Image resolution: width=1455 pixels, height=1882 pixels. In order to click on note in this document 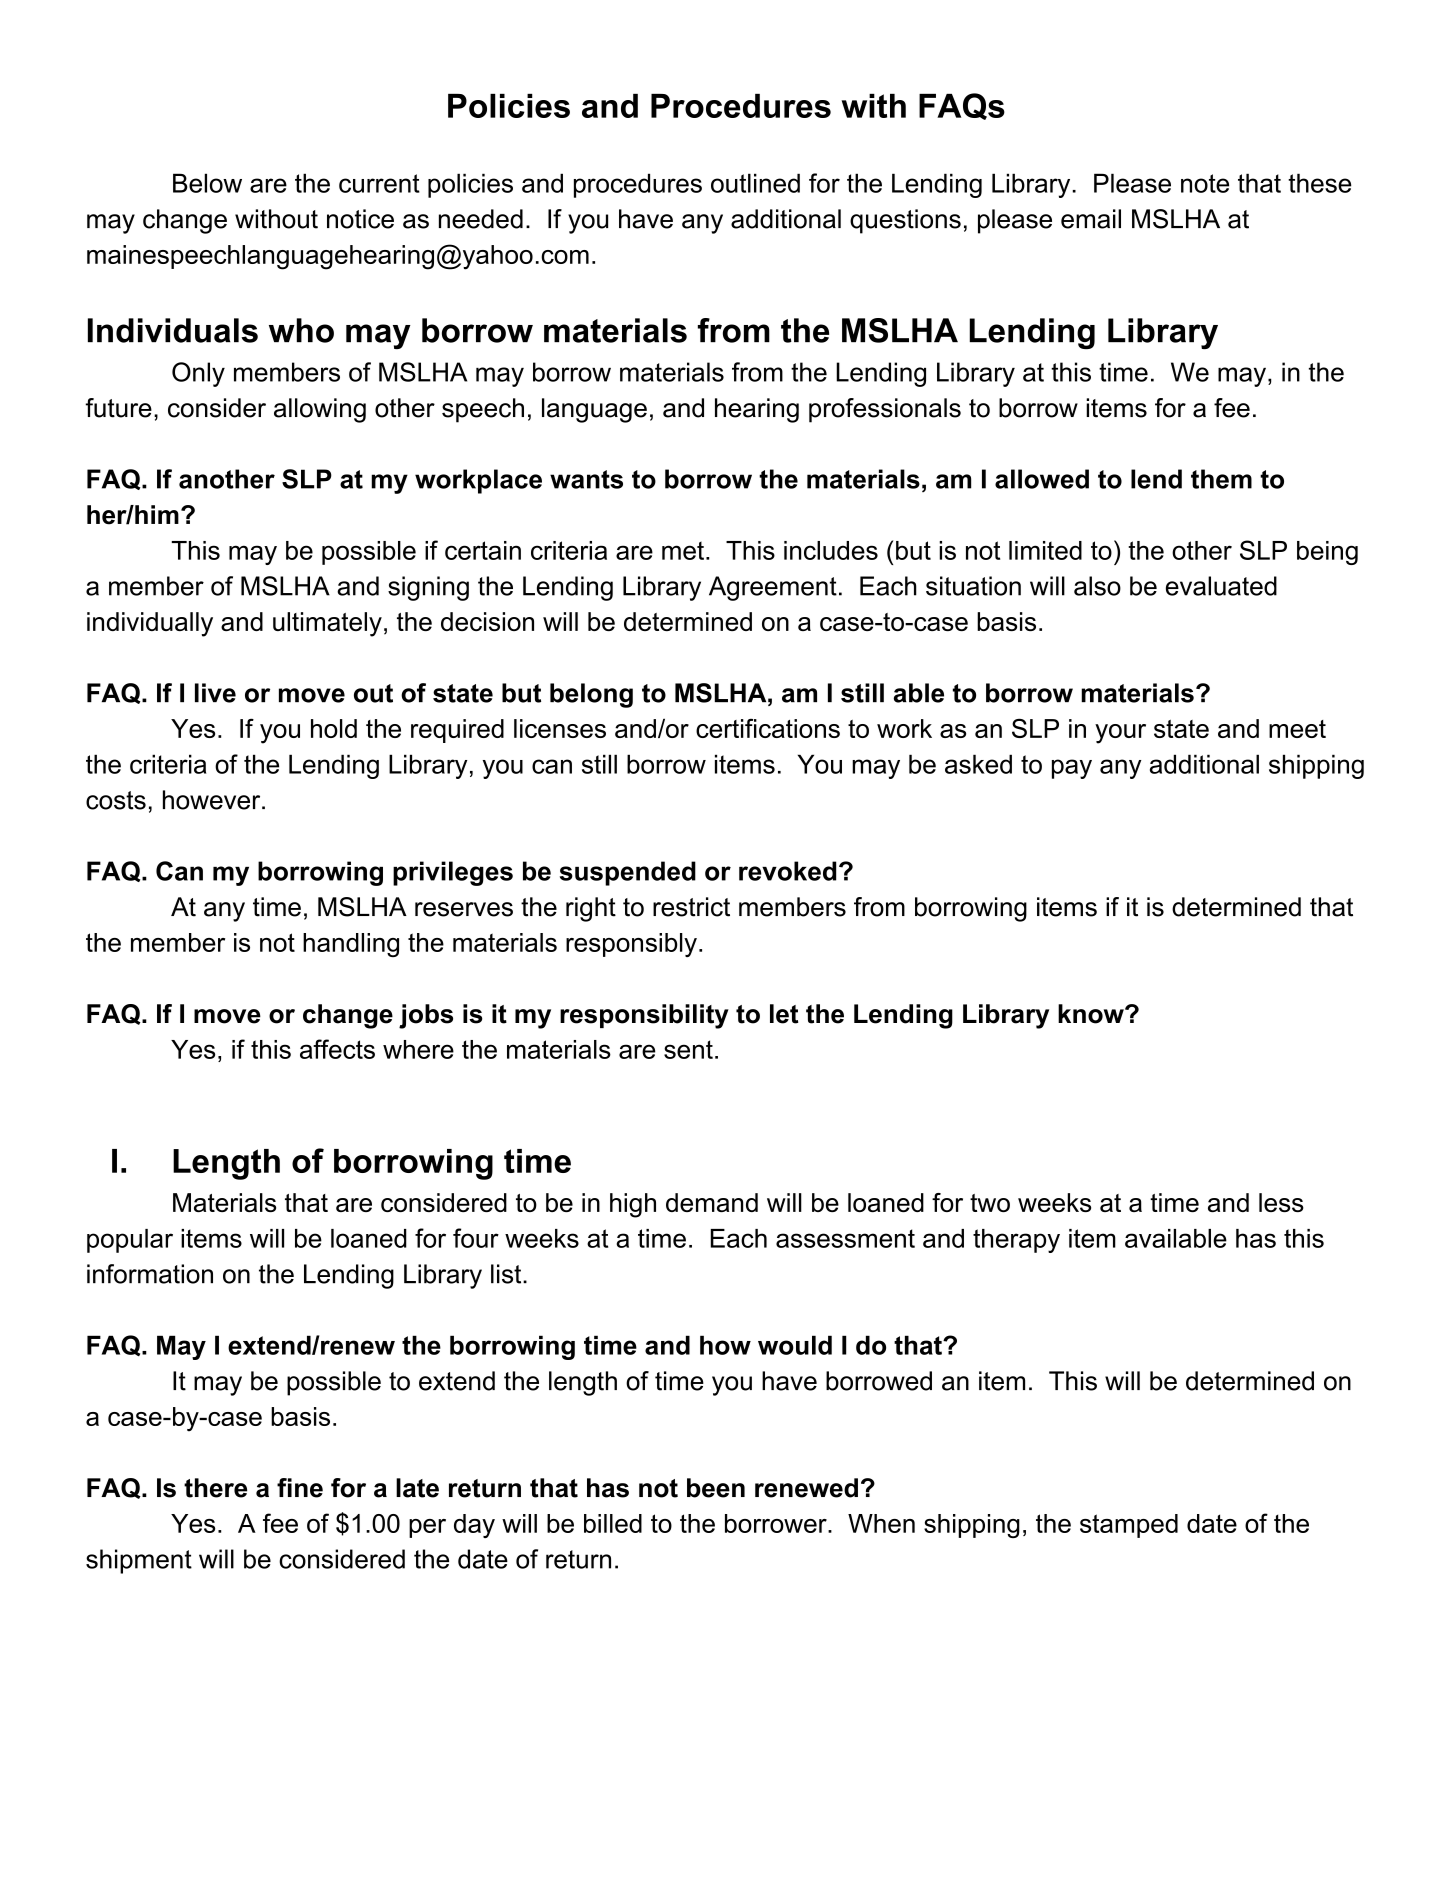, I will do `click(1205, 183)`.
